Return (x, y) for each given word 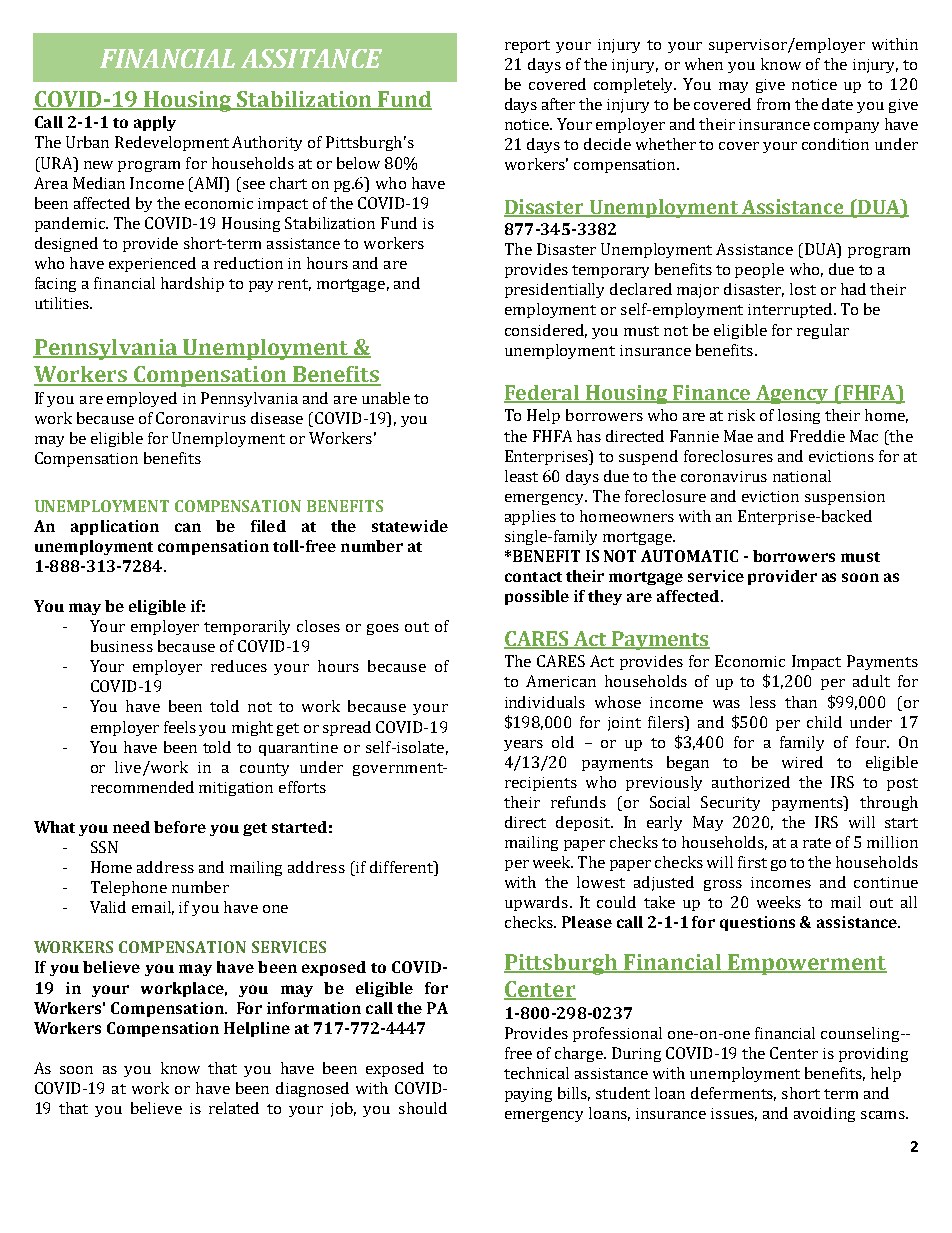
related (234, 1108)
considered (546, 331)
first (752, 862)
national (802, 476)
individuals (545, 702)
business (122, 646)
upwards (536, 903)
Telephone (129, 888)
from (773, 104)
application (115, 527)
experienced (152, 264)
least (521, 476)
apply (155, 123)
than (801, 702)
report (527, 46)
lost (803, 289)
